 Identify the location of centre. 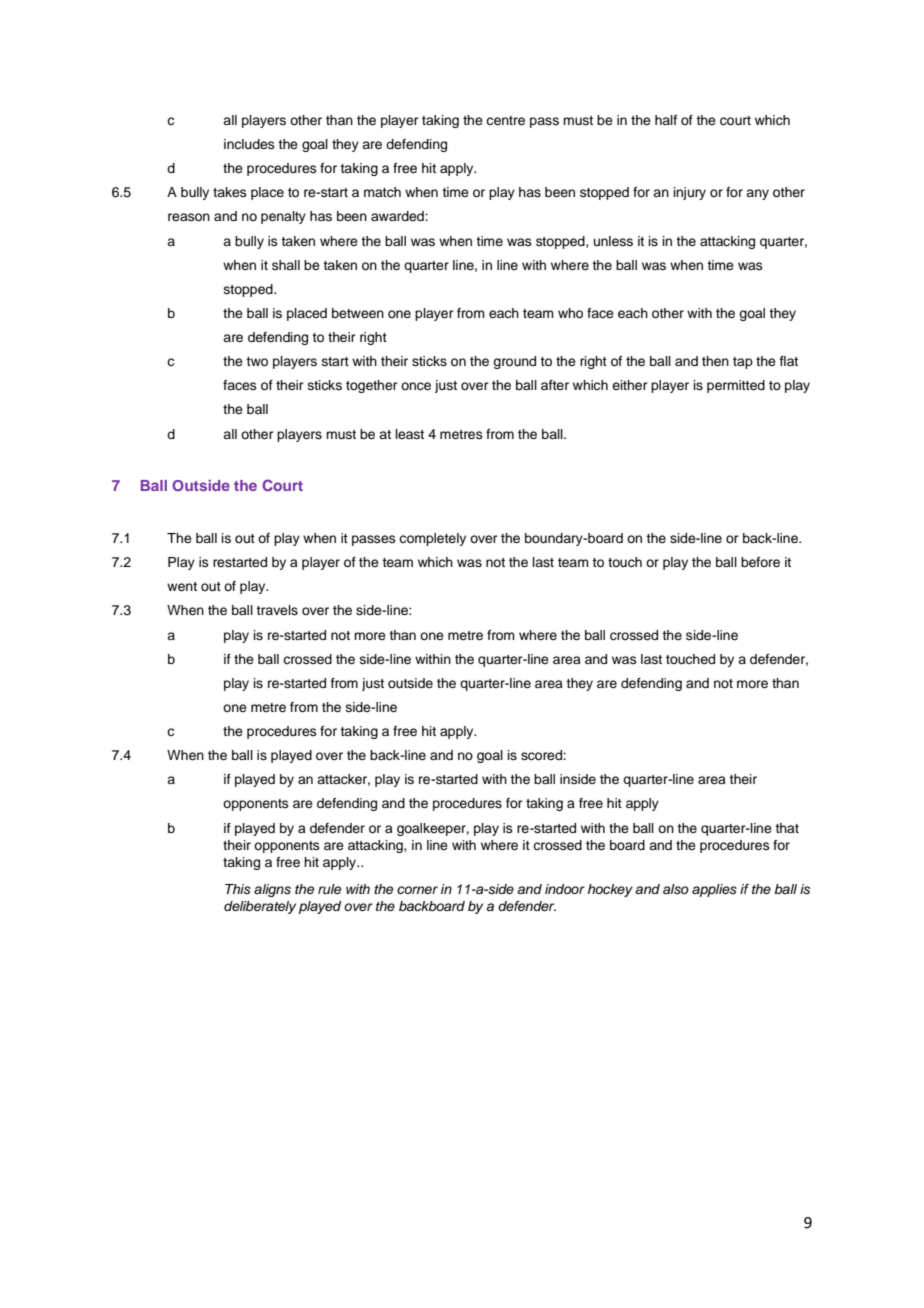
(505, 120).
